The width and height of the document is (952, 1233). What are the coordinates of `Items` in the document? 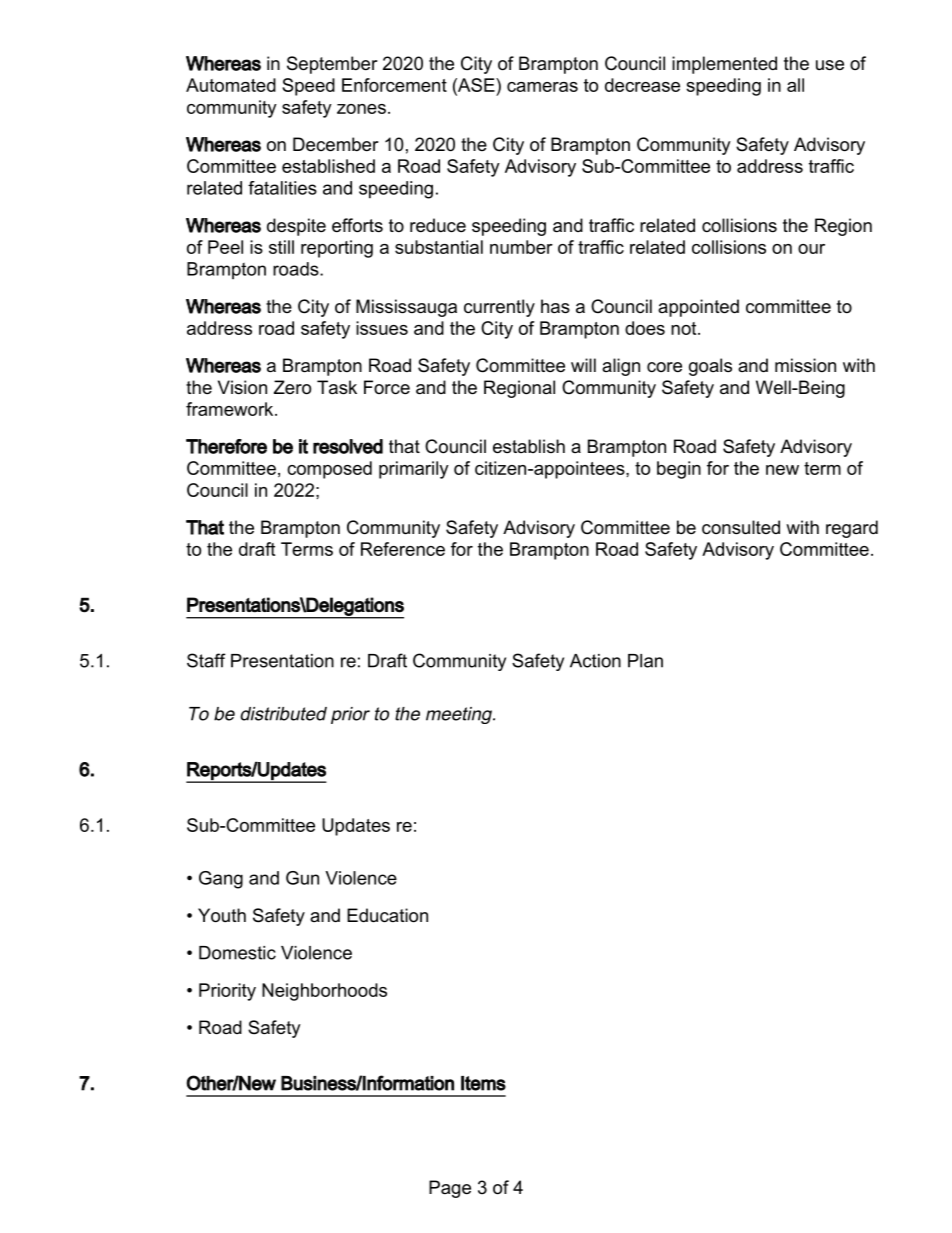 It's located at (483, 1083).
